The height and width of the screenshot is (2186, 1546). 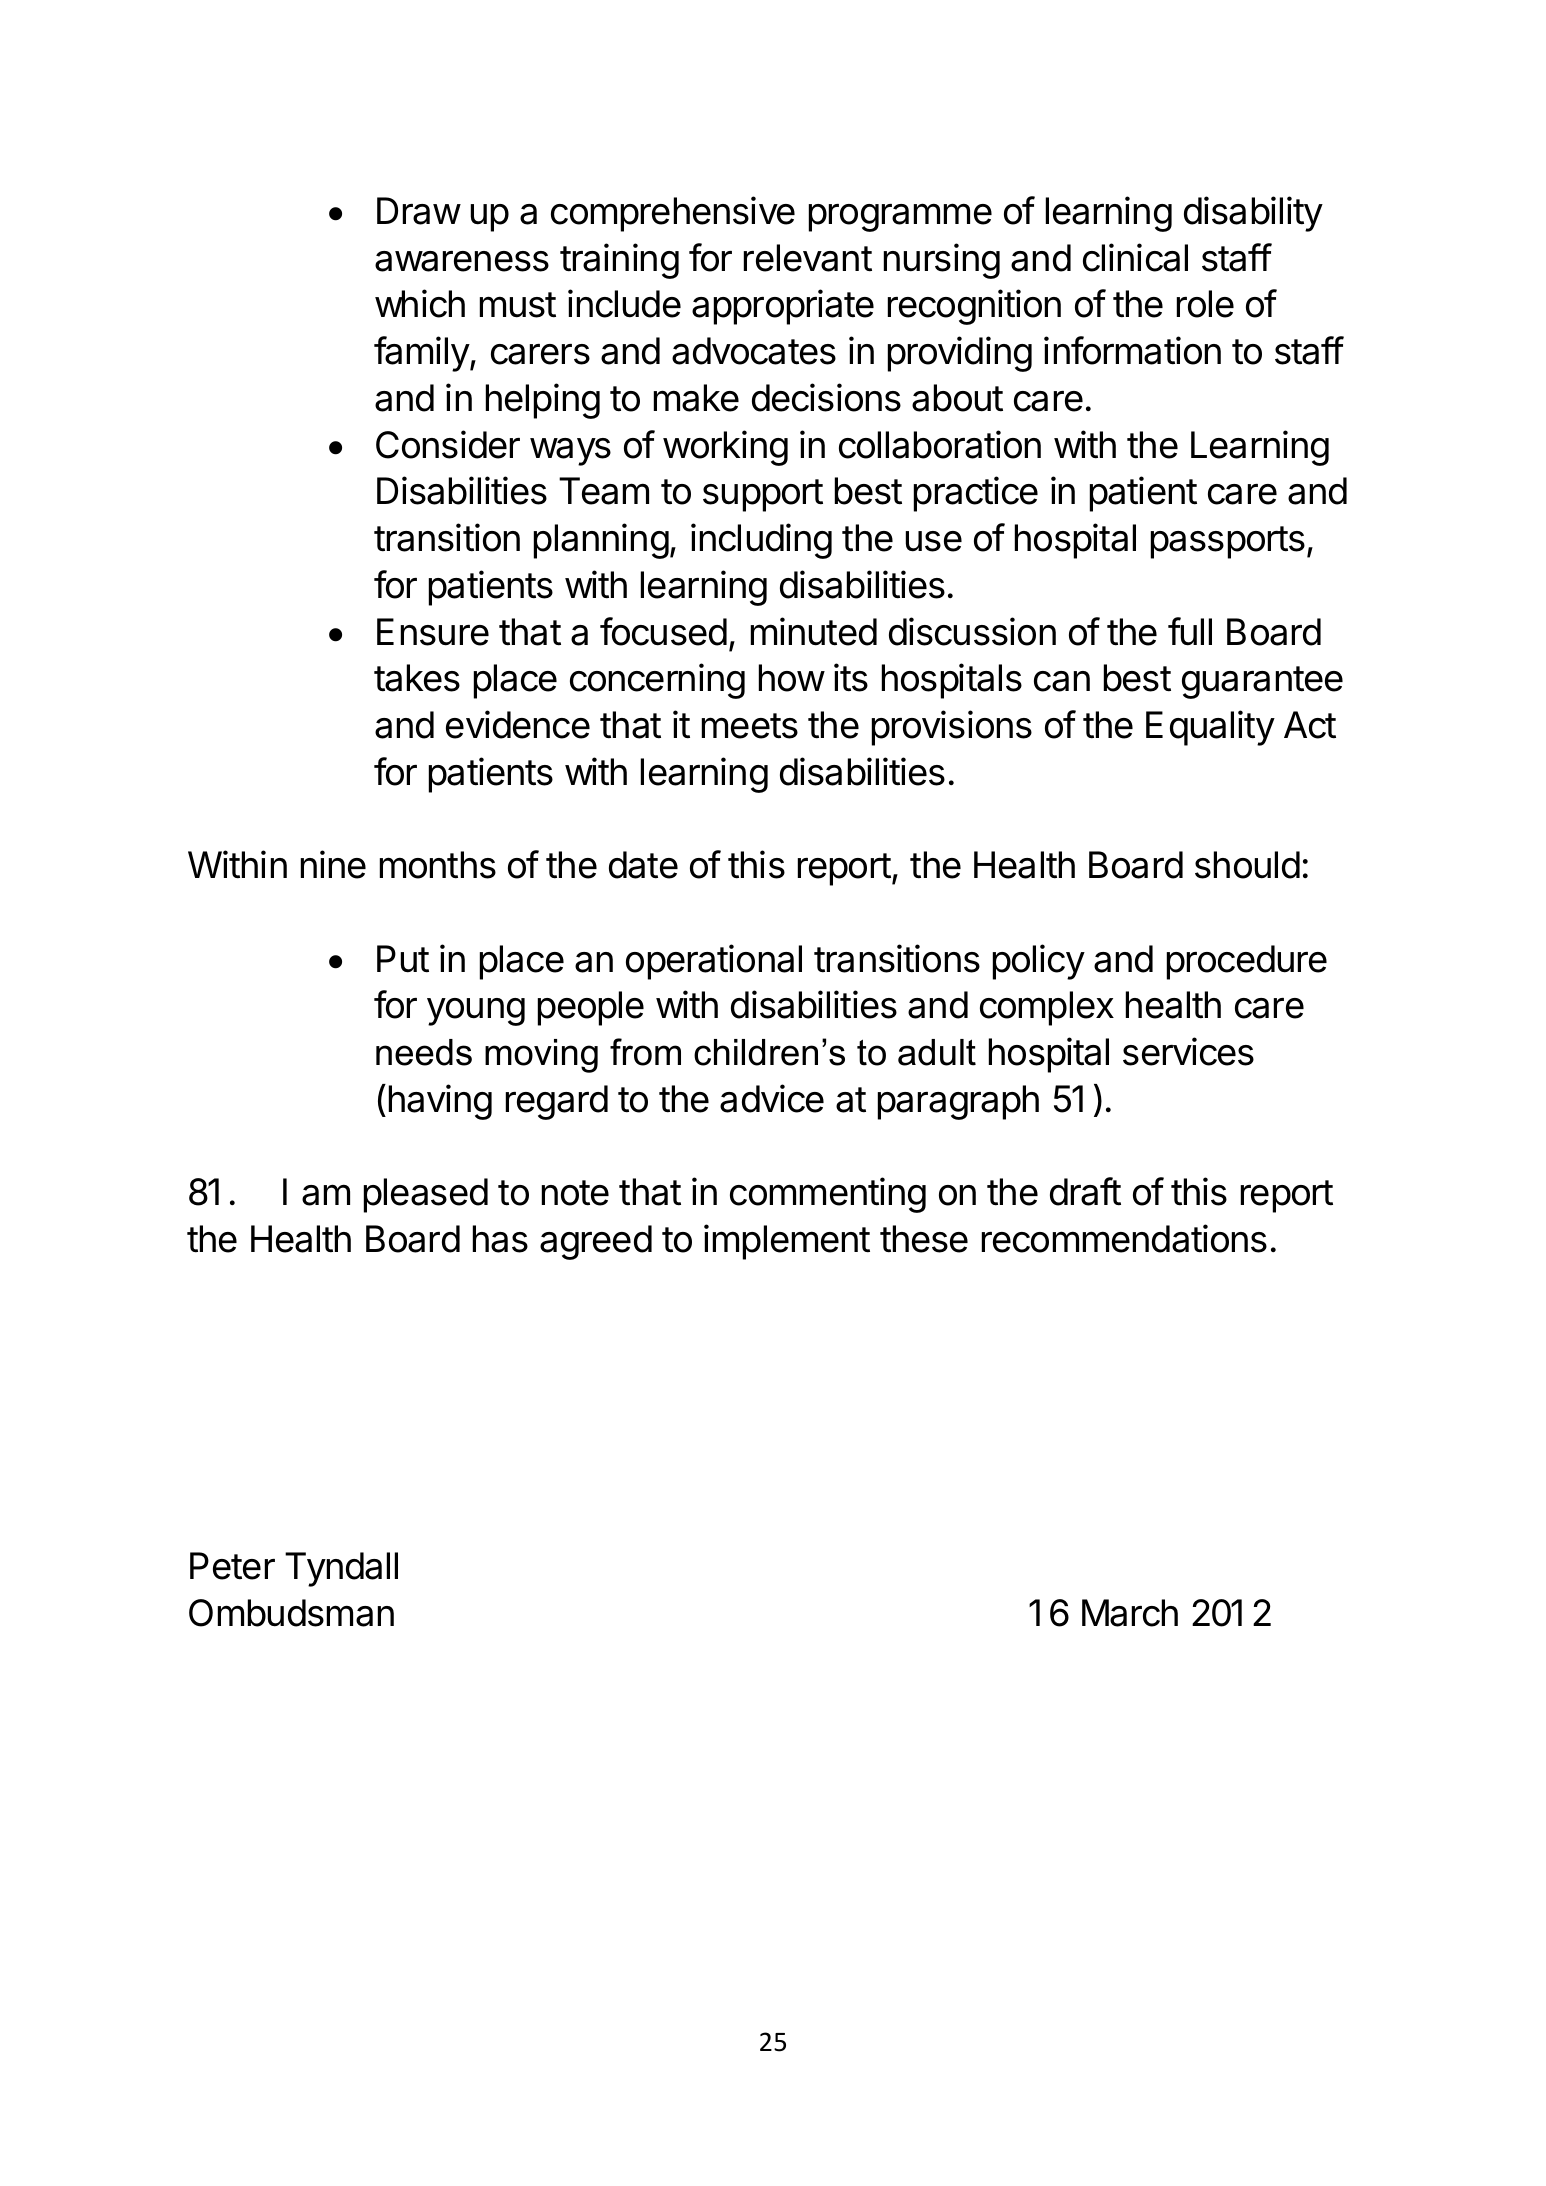 I want to click on recommendations, so click(x=1124, y=1238).
